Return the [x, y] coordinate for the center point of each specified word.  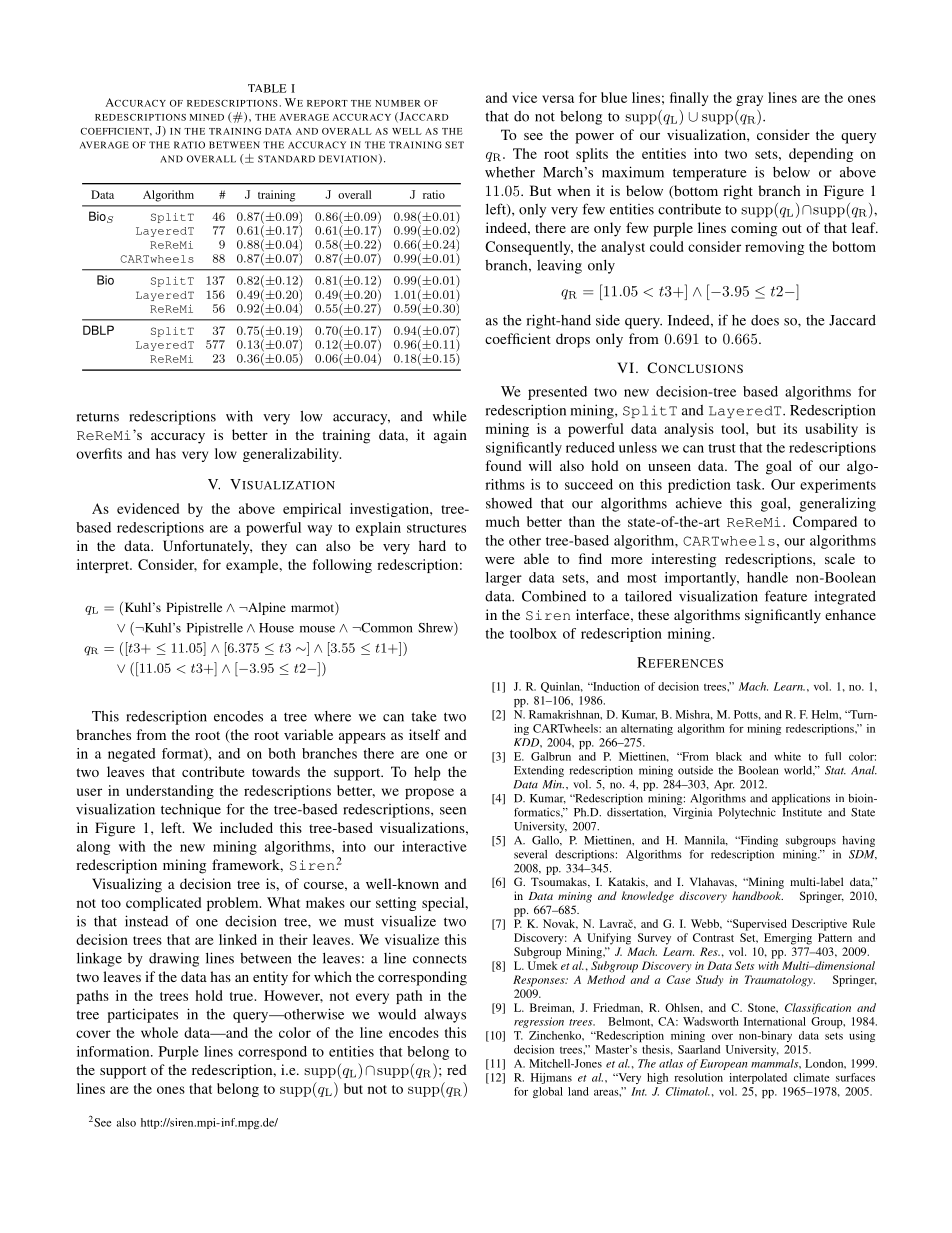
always [445, 1016]
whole [159, 1032]
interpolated [758, 1078]
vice [524, 97]
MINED [207, 117]
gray [749, 100]
